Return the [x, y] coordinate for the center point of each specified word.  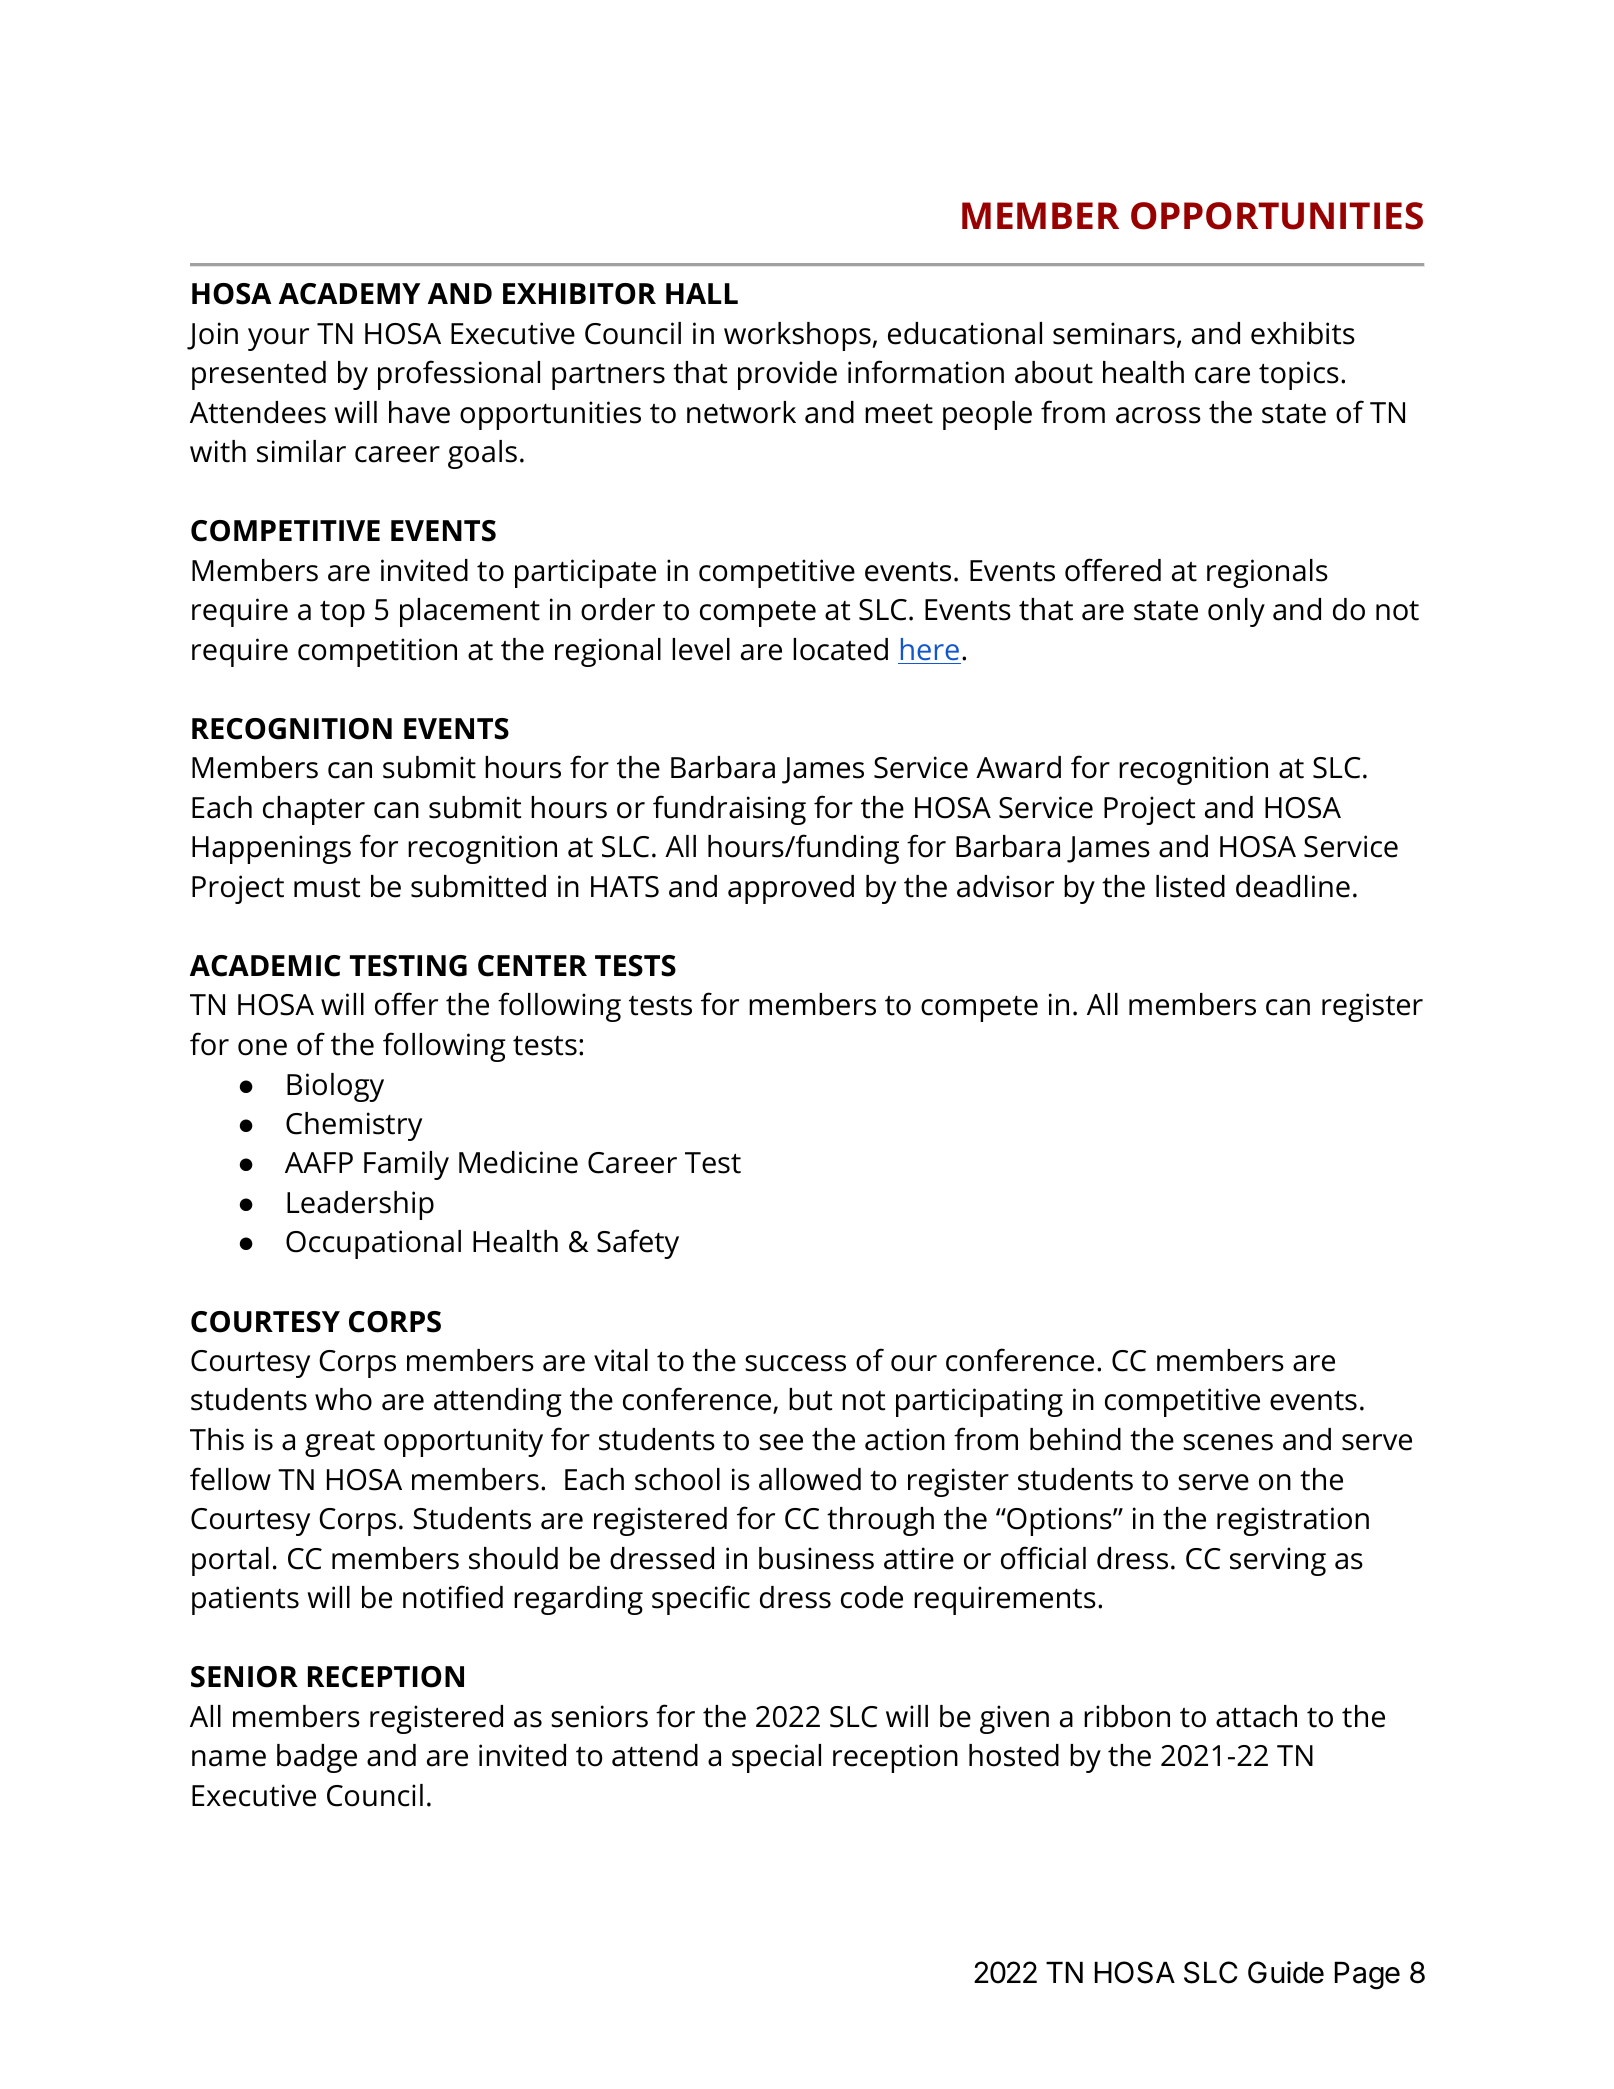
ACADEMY [349, 294]
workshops [798, 336]
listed [1190, 886]
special [776, 1758]
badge [317, 1758]
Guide [1286, 1972]
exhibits [1303, 333]
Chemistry [354, 1126]
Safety [638, 1244]
